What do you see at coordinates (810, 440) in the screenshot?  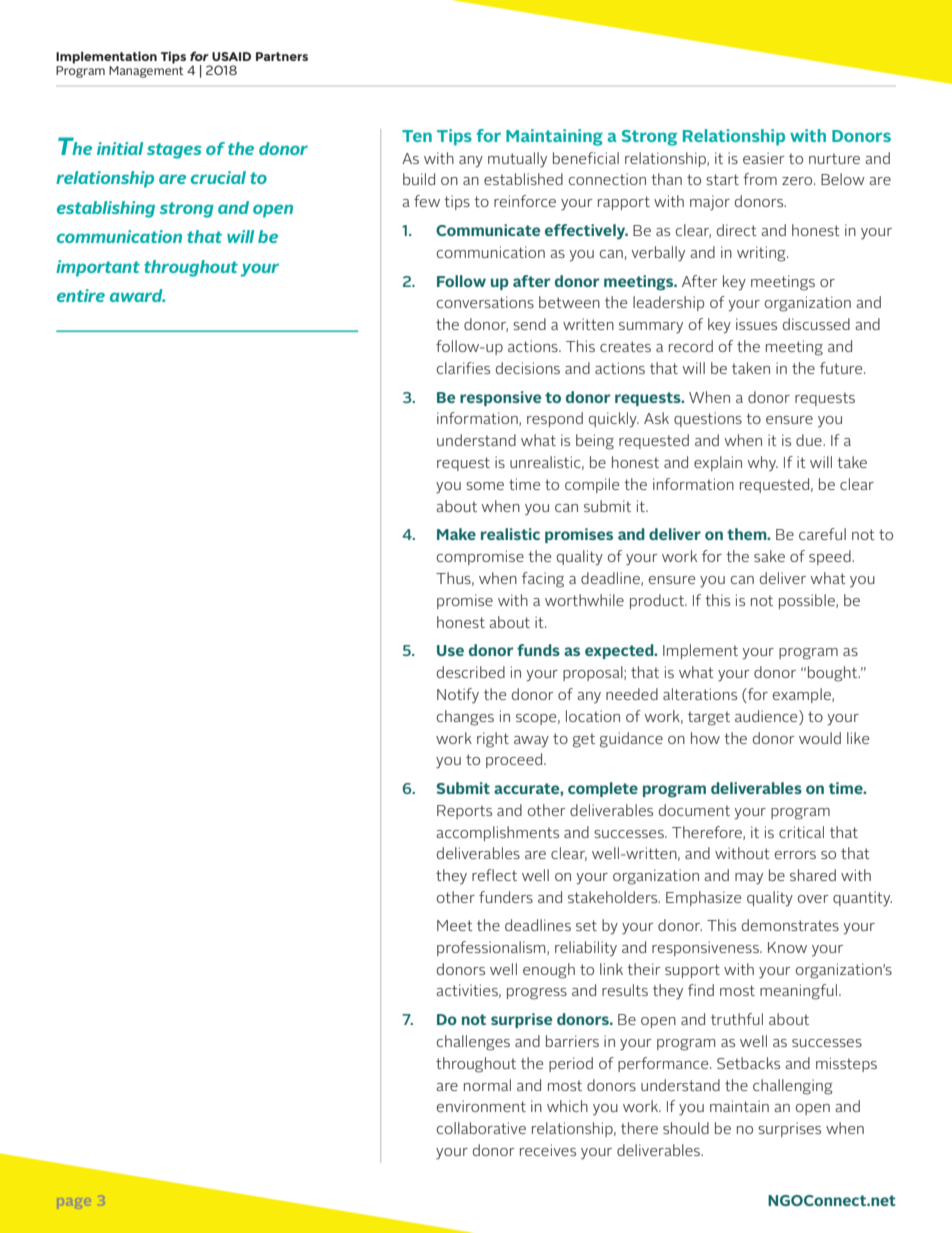 I see `due` at bounding box center [810, 440].
